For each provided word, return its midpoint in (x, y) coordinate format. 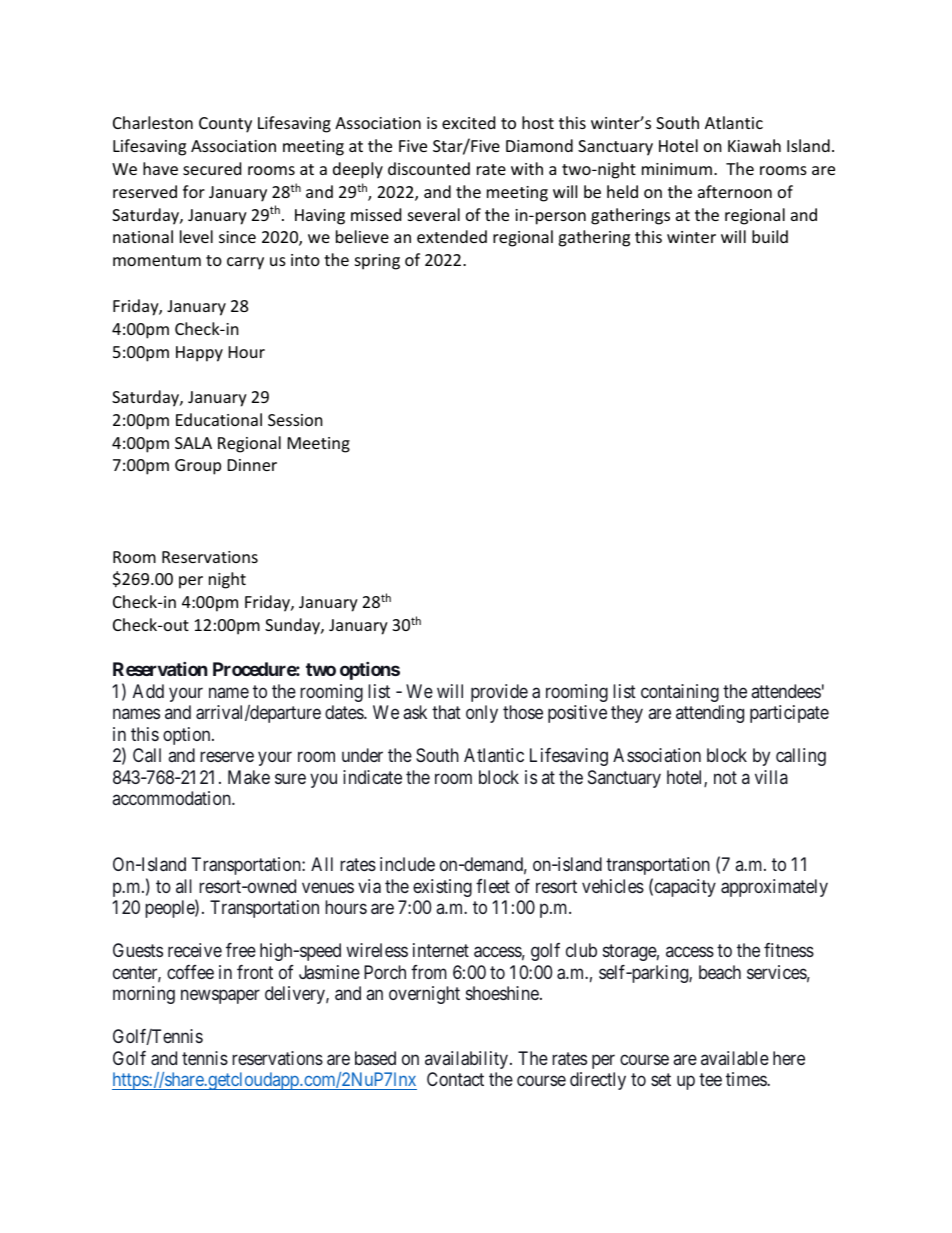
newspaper (220, 997)
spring (377, 262)
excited (468, 122)
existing (442, 888)
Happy (199, 354)
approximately (774, 888)
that (446, 712)
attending (710, 714)
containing (680, 693)
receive (195, 950)
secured (212, 168)
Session (295, 420)
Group (198, 467)
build (770, 236)
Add (148, 691)
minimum (677, 169)
